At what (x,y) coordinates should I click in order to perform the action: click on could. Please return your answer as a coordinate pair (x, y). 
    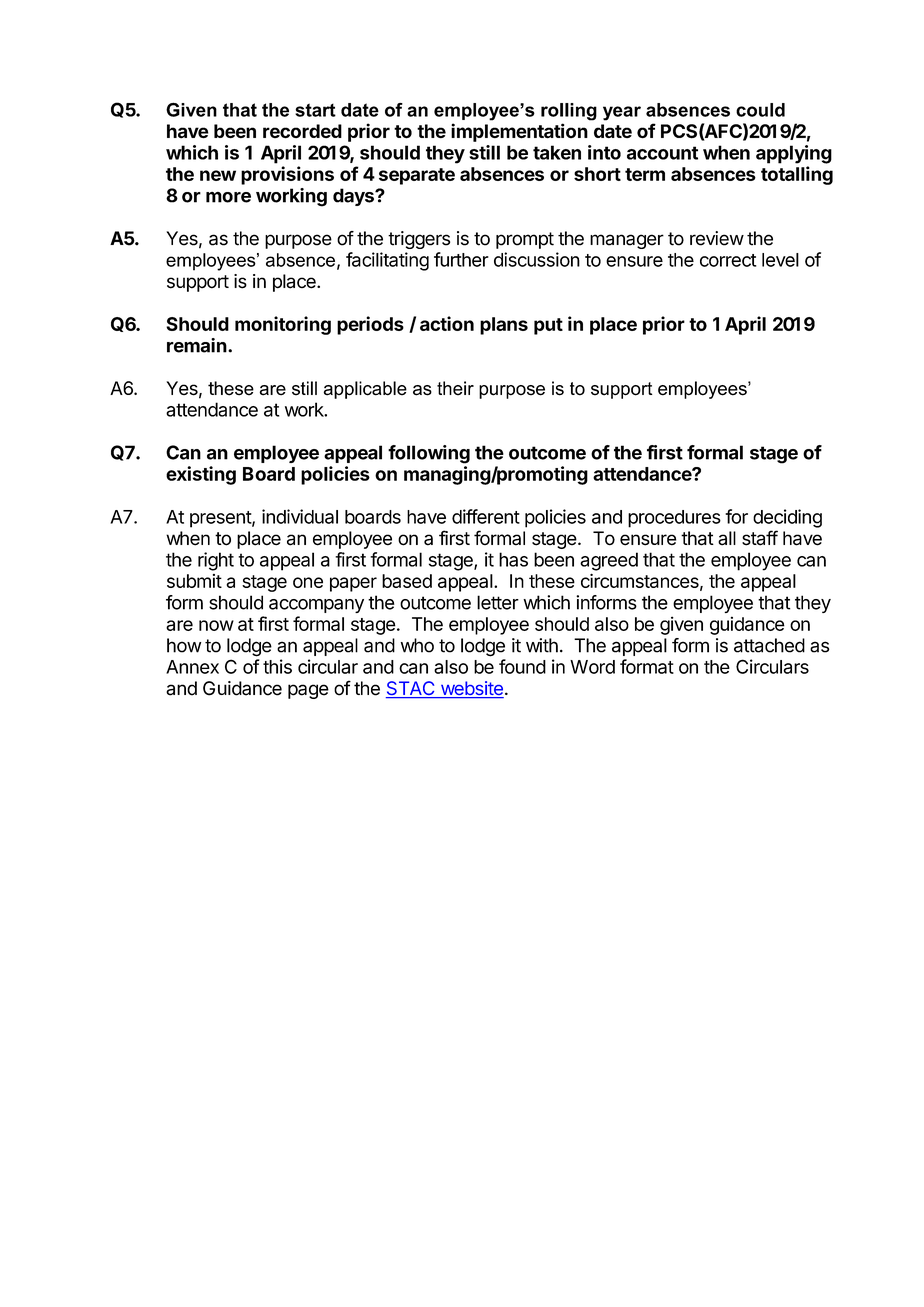
    Looking at the image, I should click on (760, 110).
